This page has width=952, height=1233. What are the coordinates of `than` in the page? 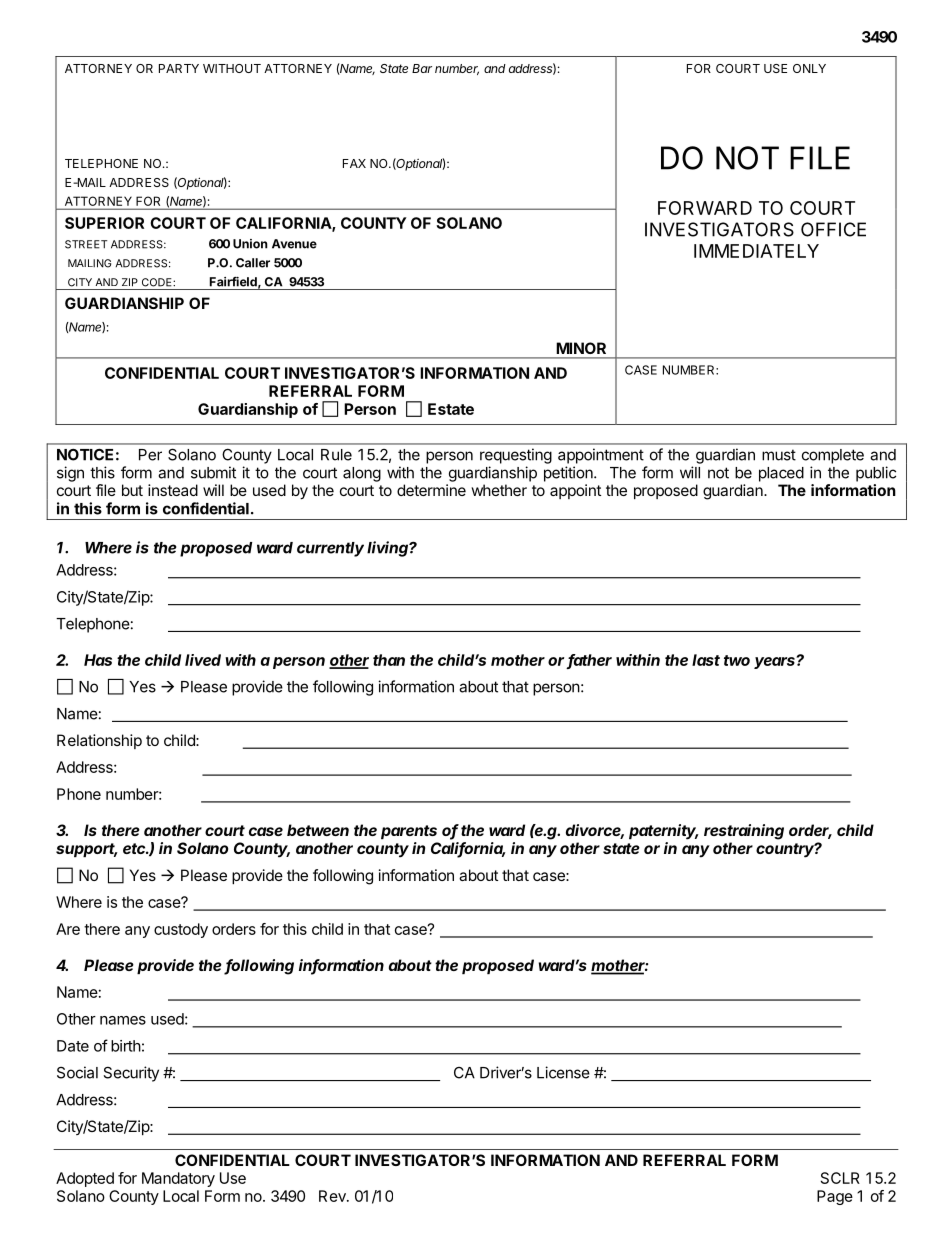 It's located at (389, 660).
